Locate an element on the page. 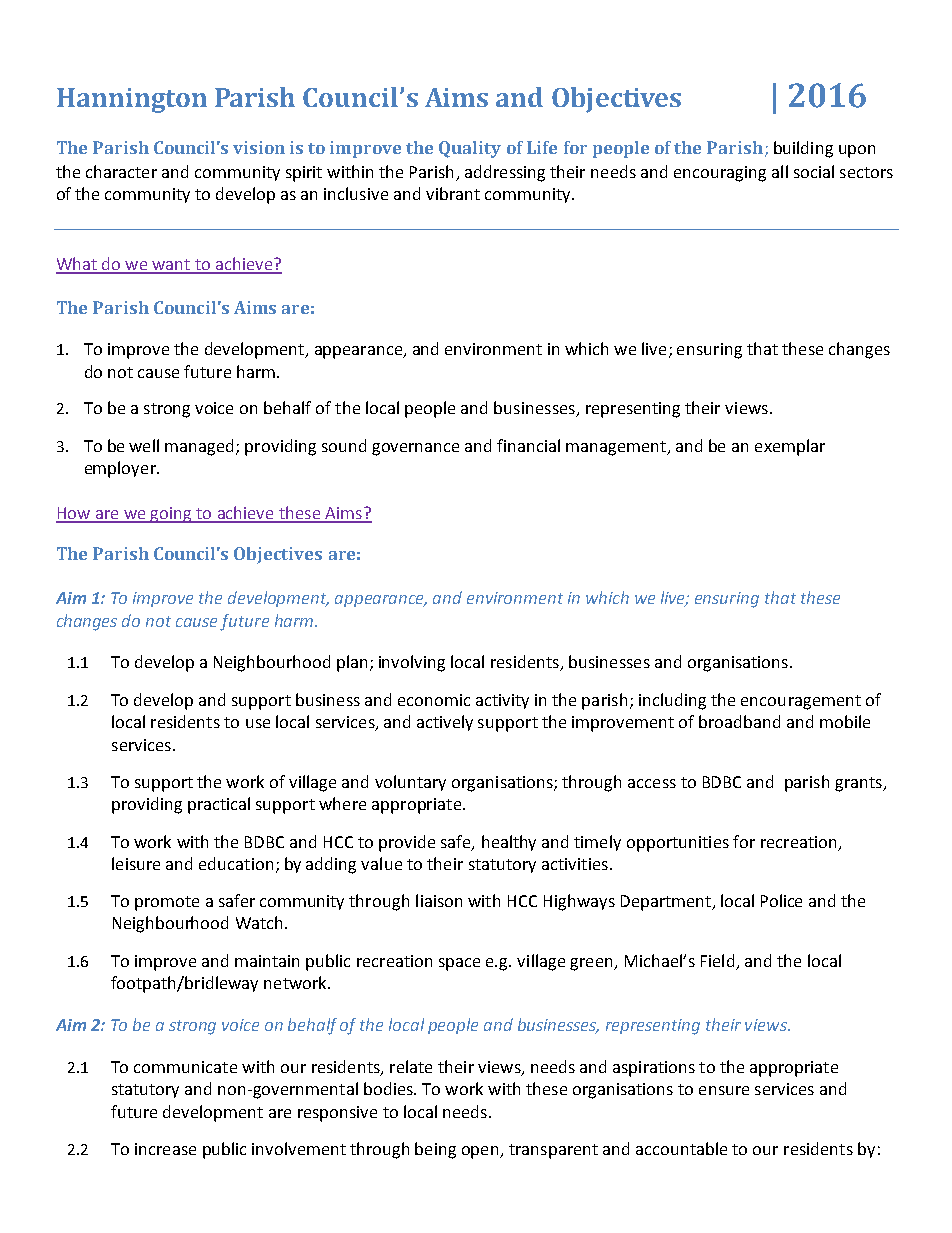 This document has width=952, height=1233. open is located at coordinates (482, 1152).
